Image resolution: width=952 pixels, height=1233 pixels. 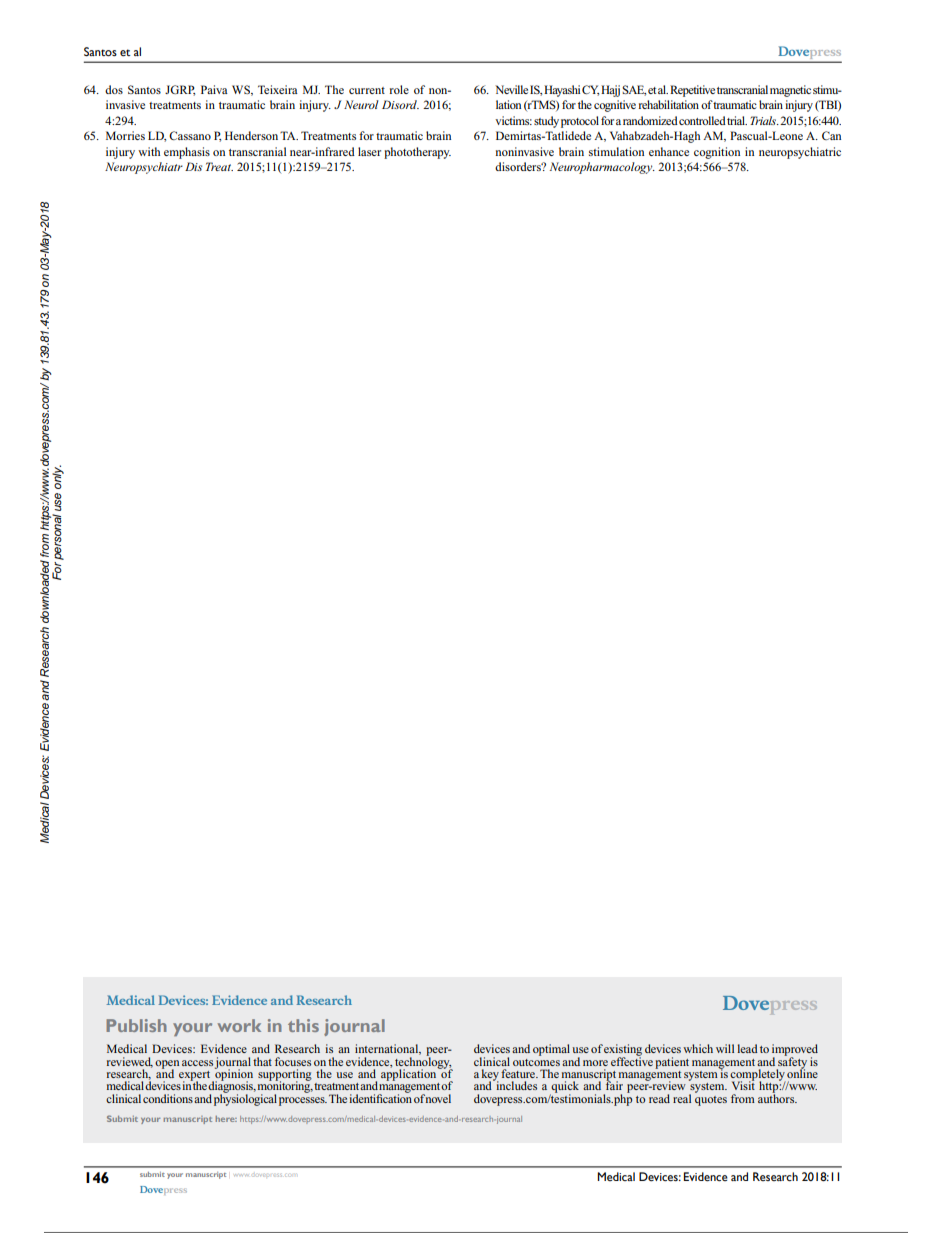 I want to click on laser, so click(x=369, y=151).
